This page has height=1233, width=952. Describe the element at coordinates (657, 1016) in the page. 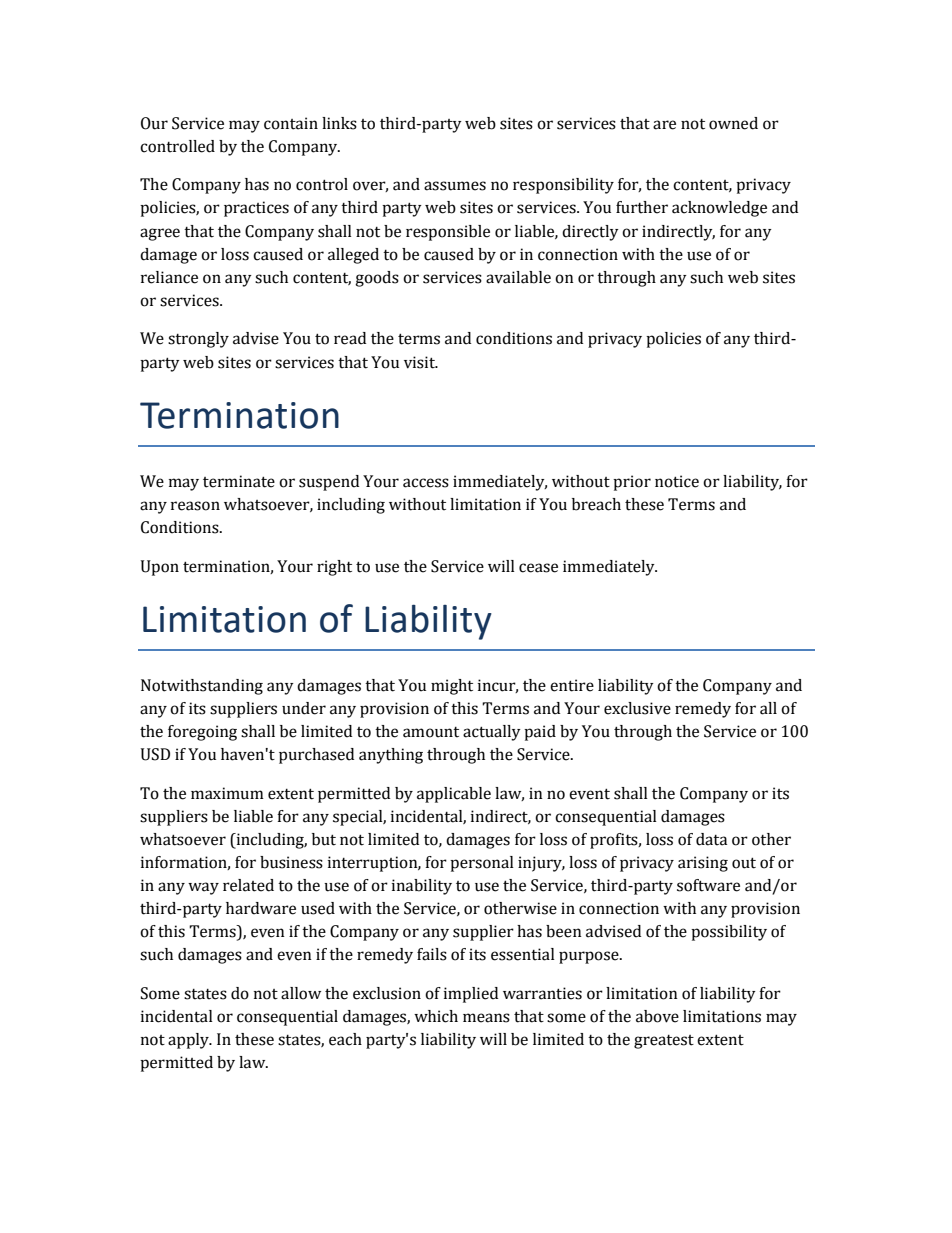

I see `above` at that location.
